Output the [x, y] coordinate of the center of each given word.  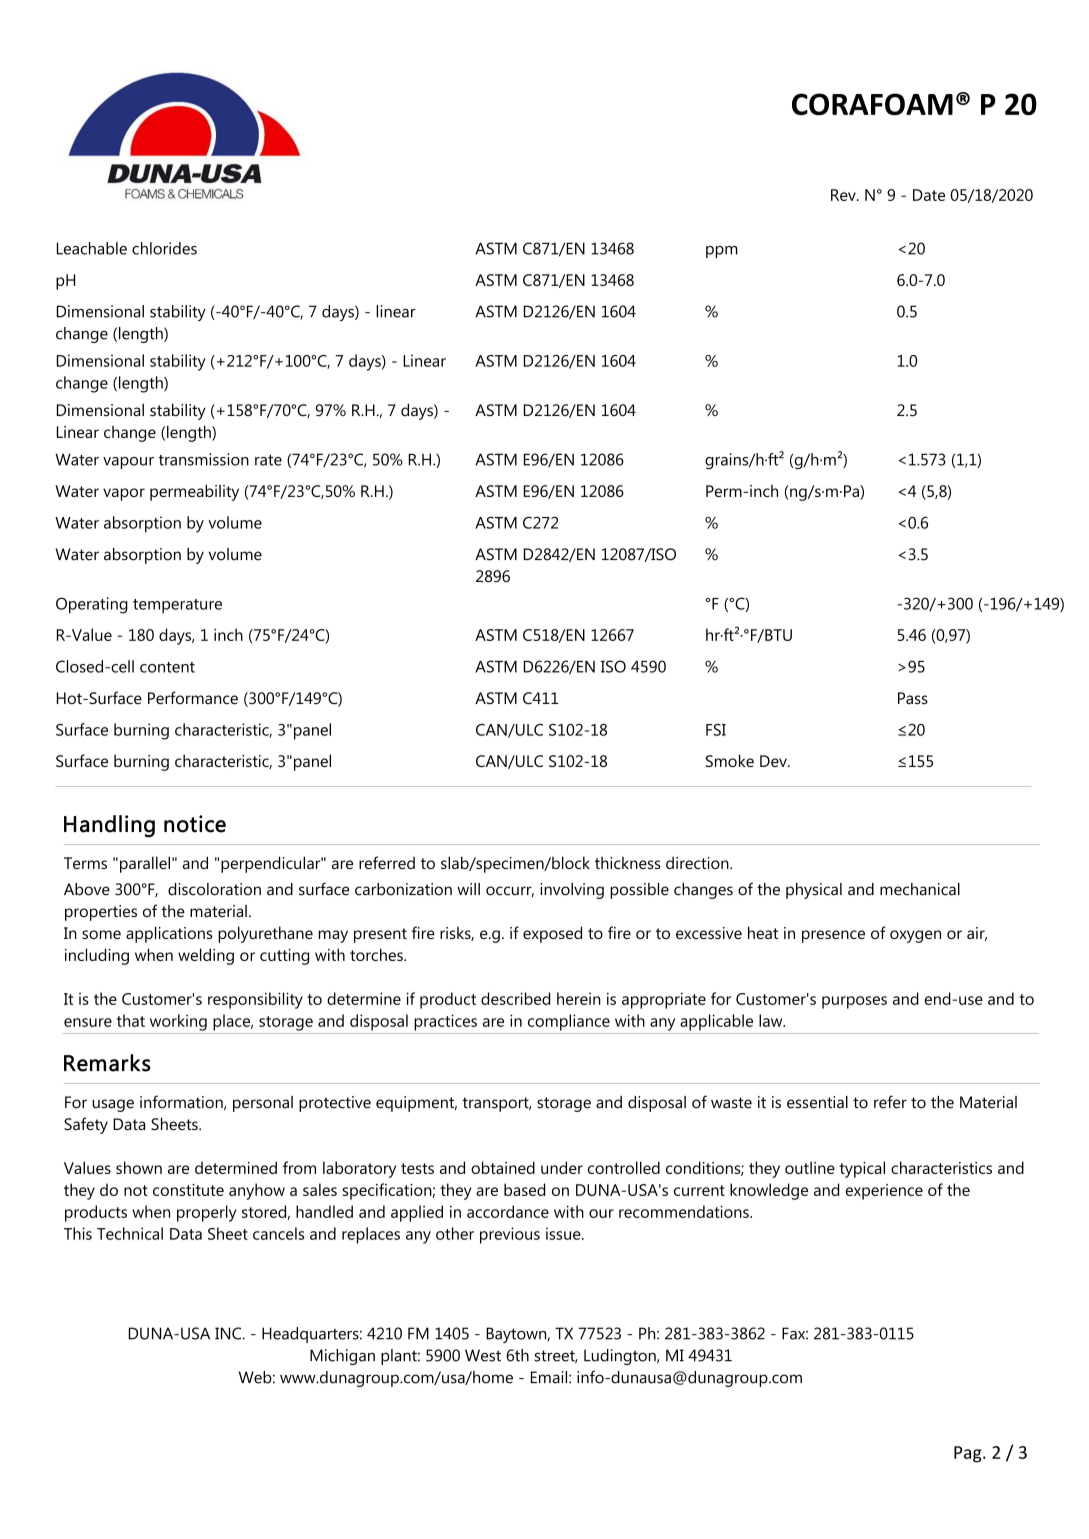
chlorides [164, 248]
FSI [716, 730]
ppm [722, 252]
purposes [854, 1002]
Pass [913, 698]
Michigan [342, 1357]
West [483, 1355]
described [515, 998]
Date [929, 195]
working [178, 1022]
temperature [177, 606]
